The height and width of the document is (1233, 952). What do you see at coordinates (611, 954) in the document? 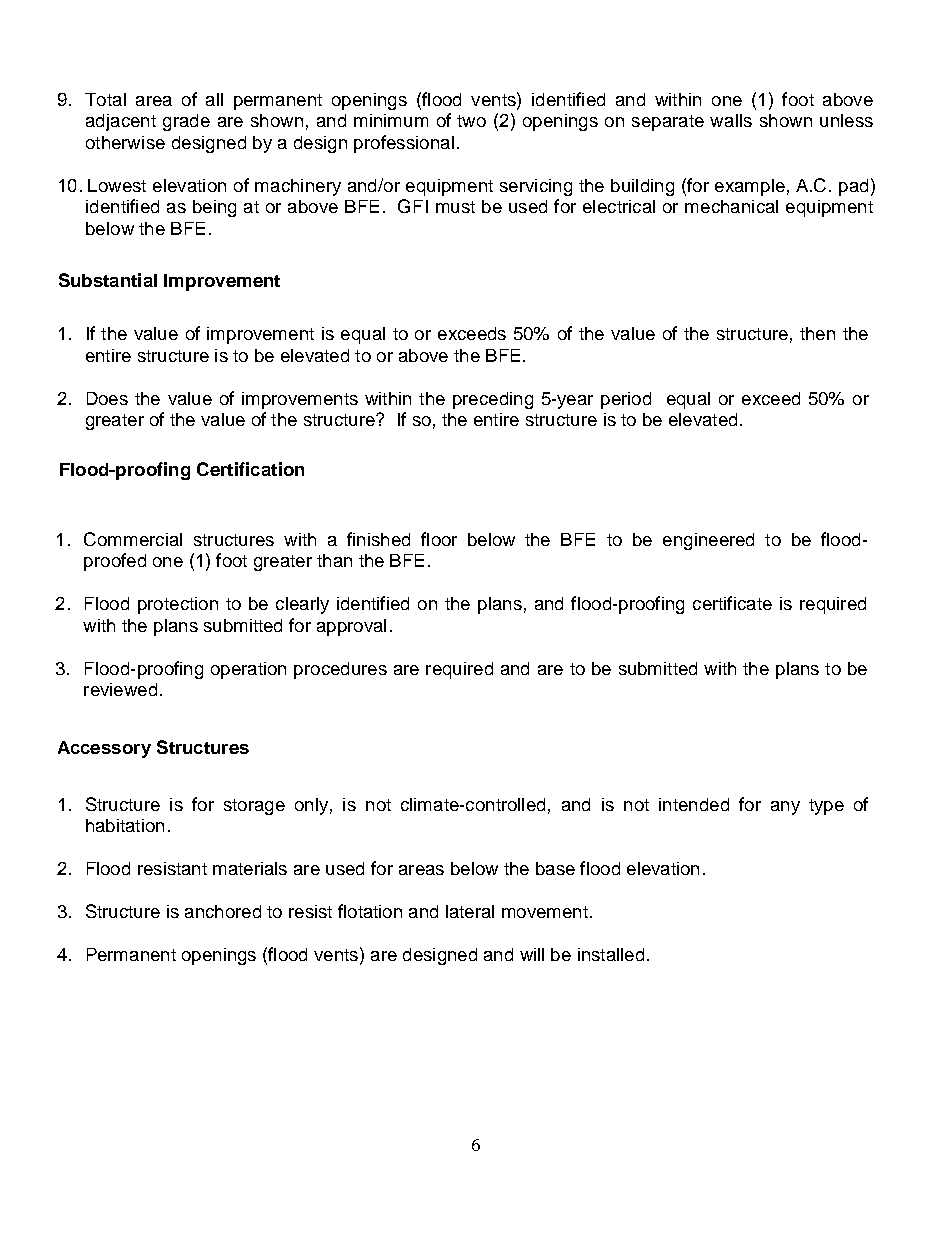
I see `installed` at bounding box center [611, 954].
